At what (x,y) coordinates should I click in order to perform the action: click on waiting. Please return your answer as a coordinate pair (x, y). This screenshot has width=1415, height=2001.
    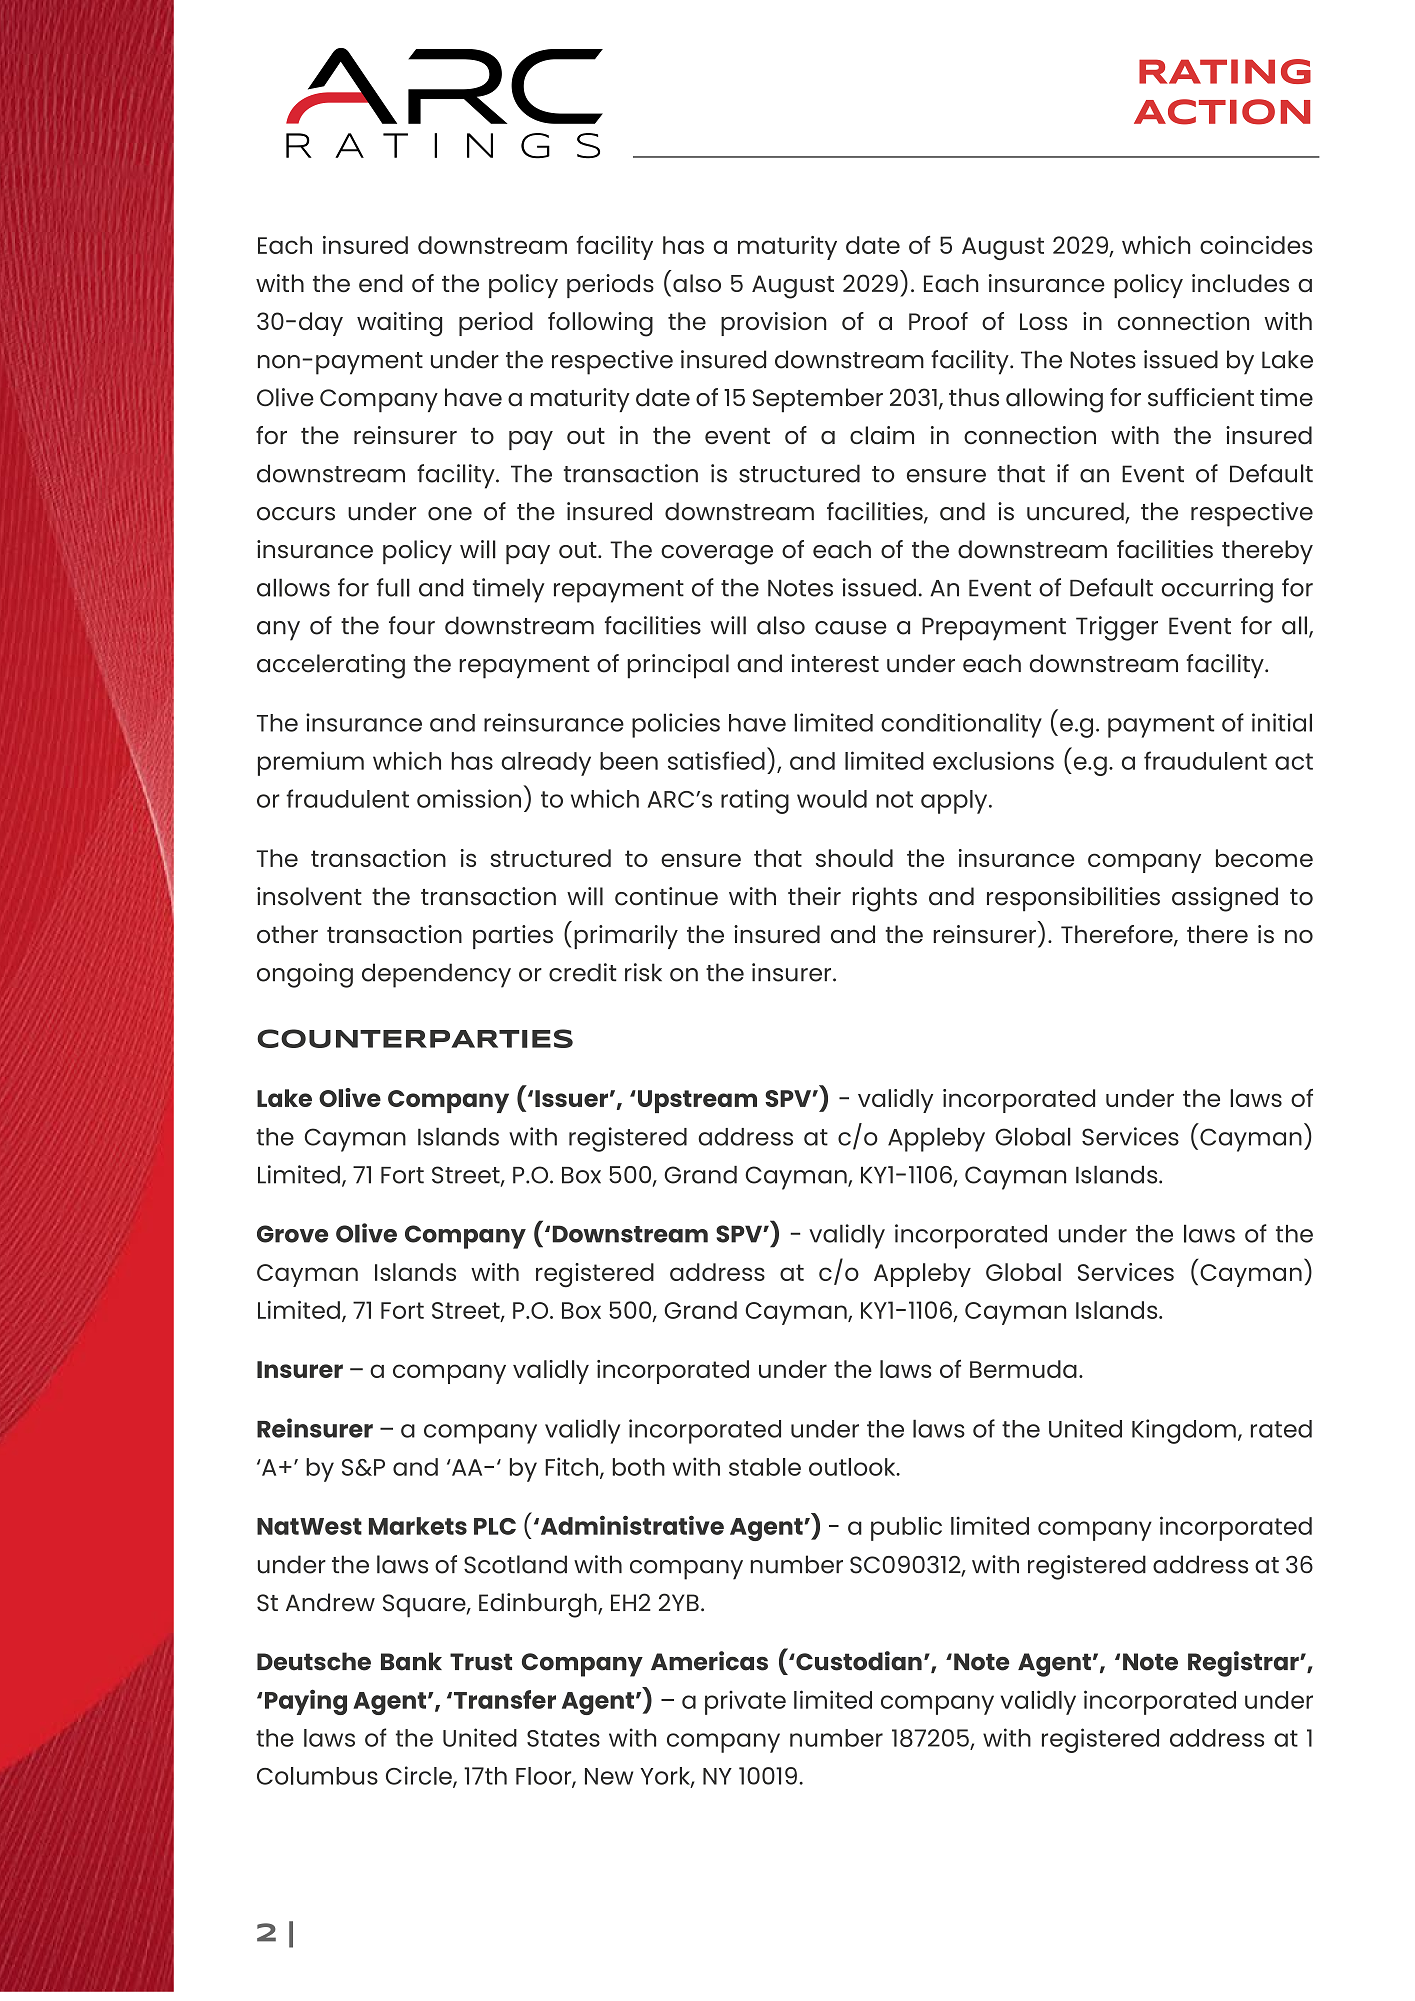
    Looking at the image, I should click on (399, 324).
